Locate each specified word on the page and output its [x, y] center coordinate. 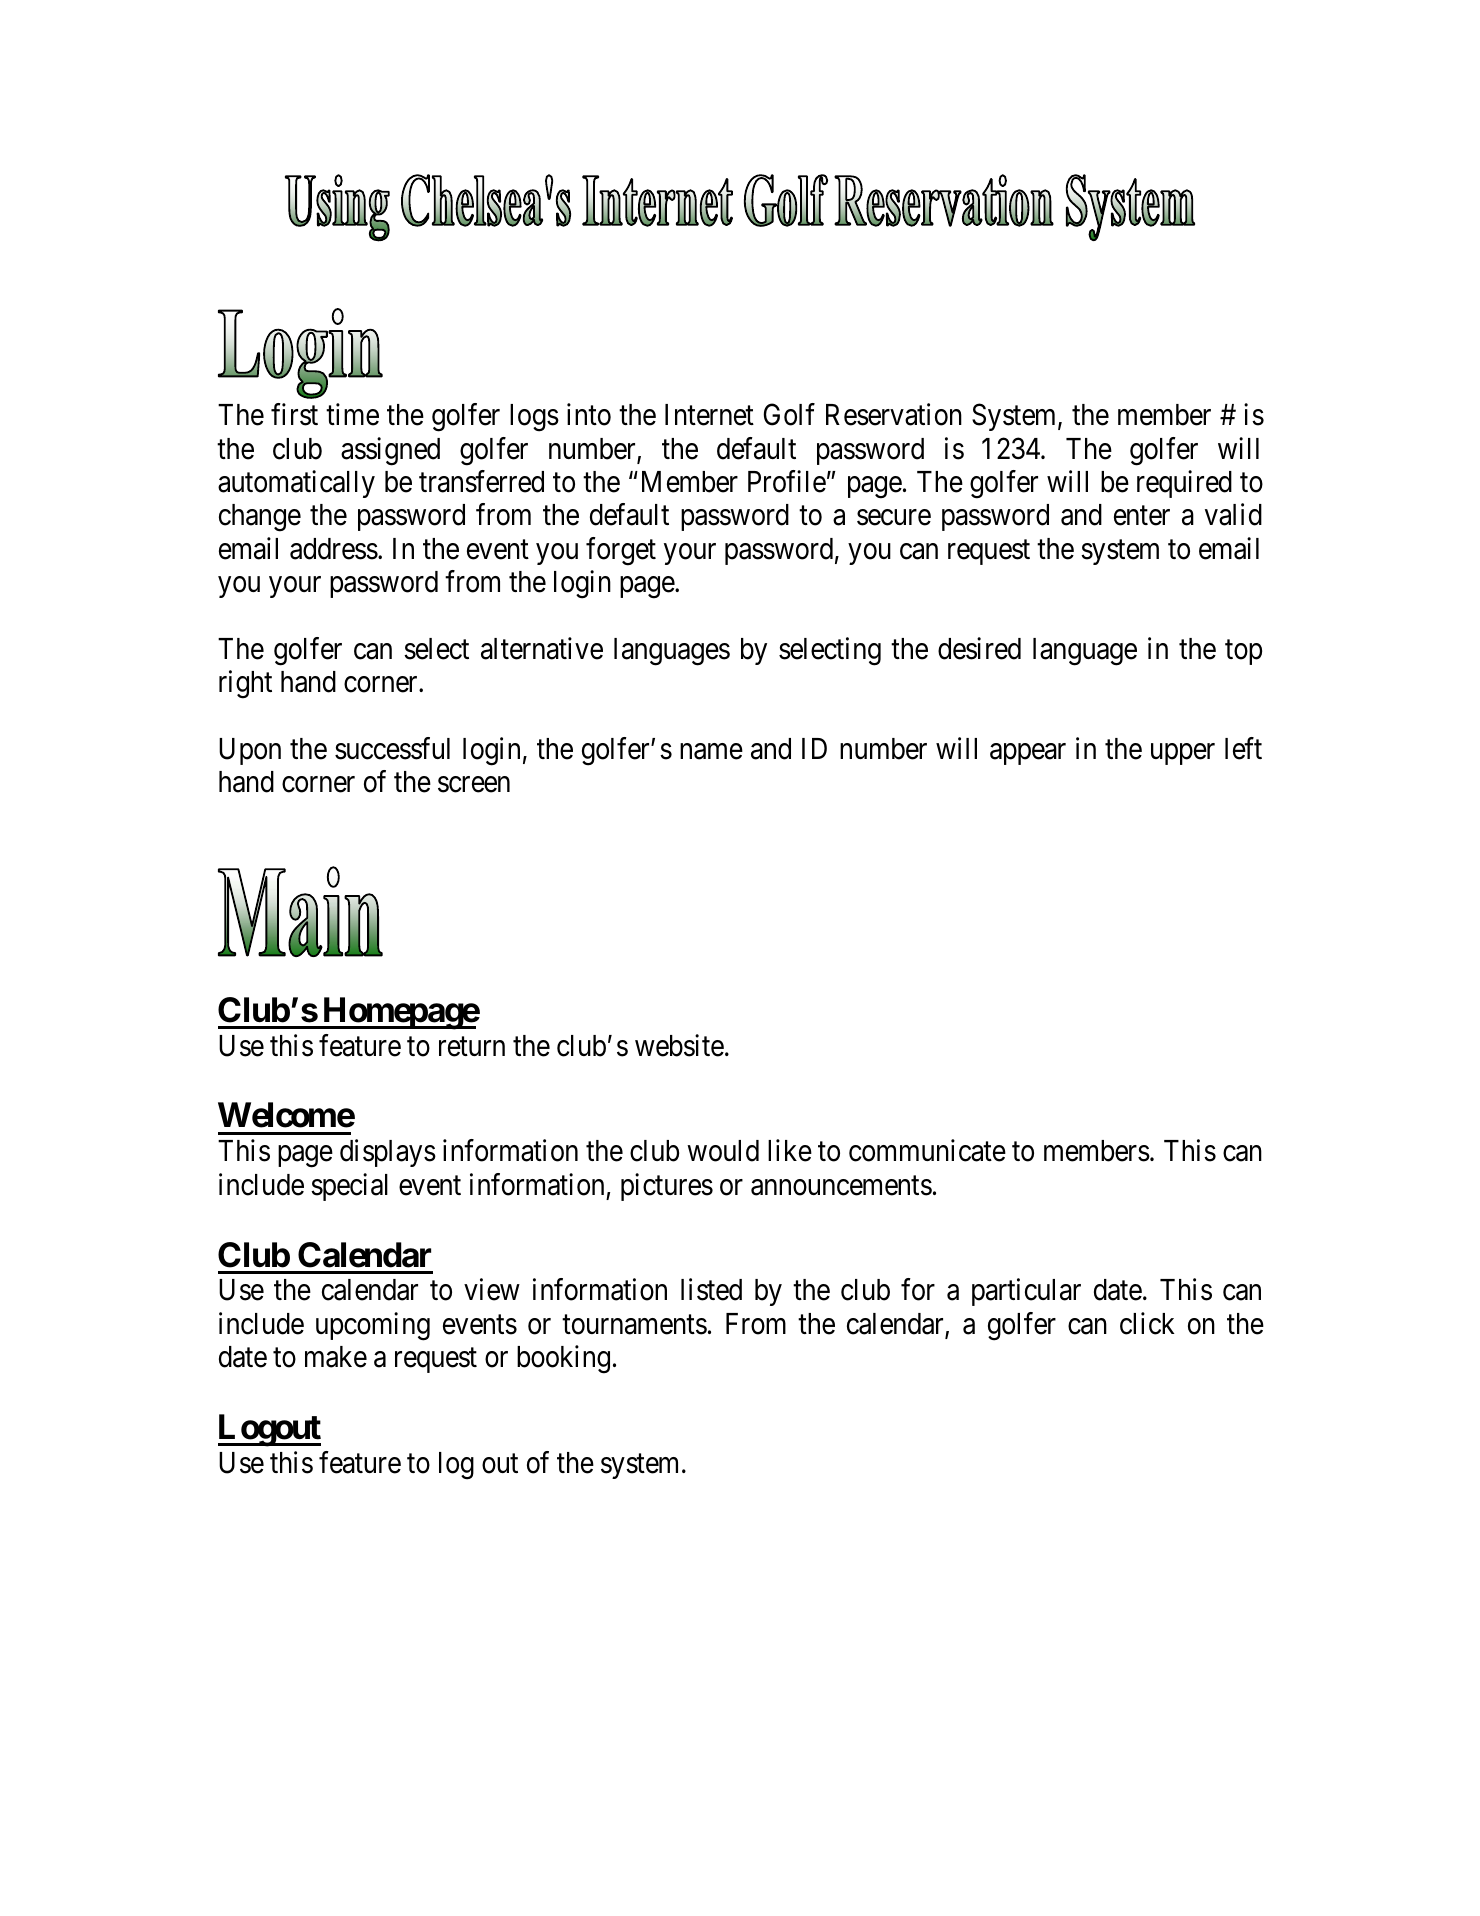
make [336, 1357]
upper [1183, 754]
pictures [667, 1187]
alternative [542, 648]
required [1184, 484]
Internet [709, 415]
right [245, 685]
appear [1028, 754]
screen [474, 785]
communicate [927, 1151]
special [349, 1187]
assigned [390, 451]
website [679, 1045]
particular [1026, 1292]
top [1243, 652]
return [472, 1047]
